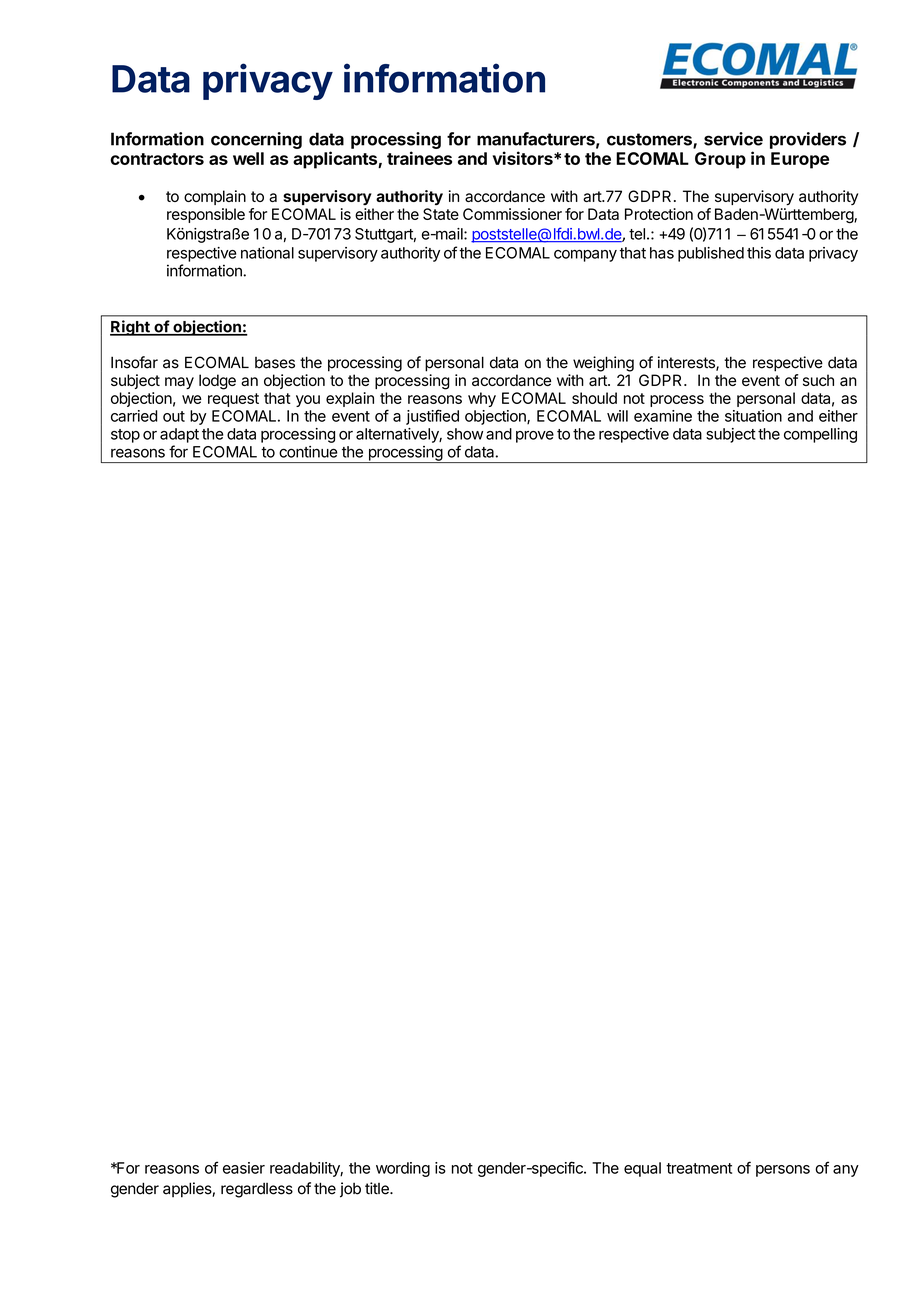  I want to click on situation, so click(753, 416).
